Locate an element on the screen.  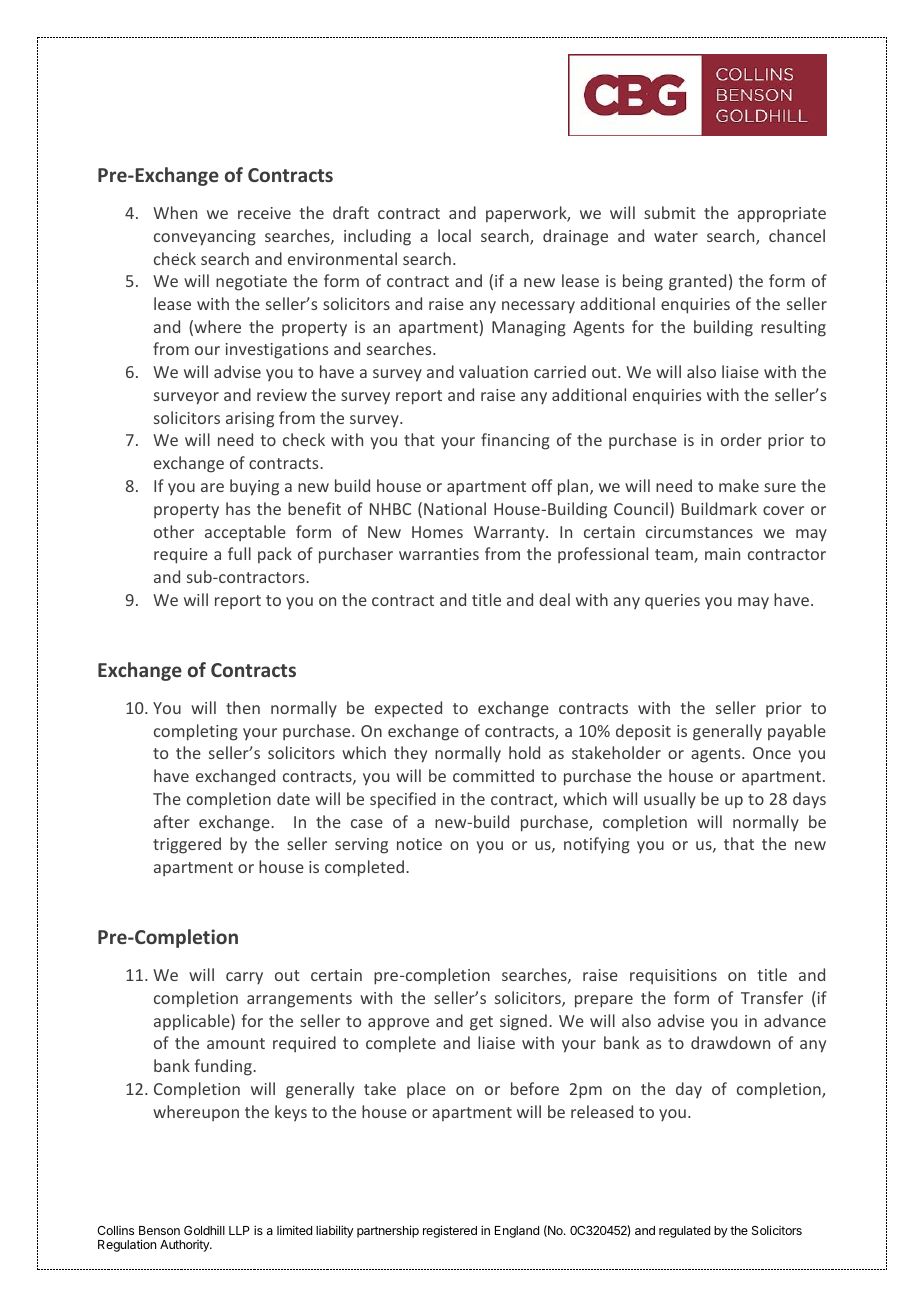
local is located at coordinates (454, 235).
